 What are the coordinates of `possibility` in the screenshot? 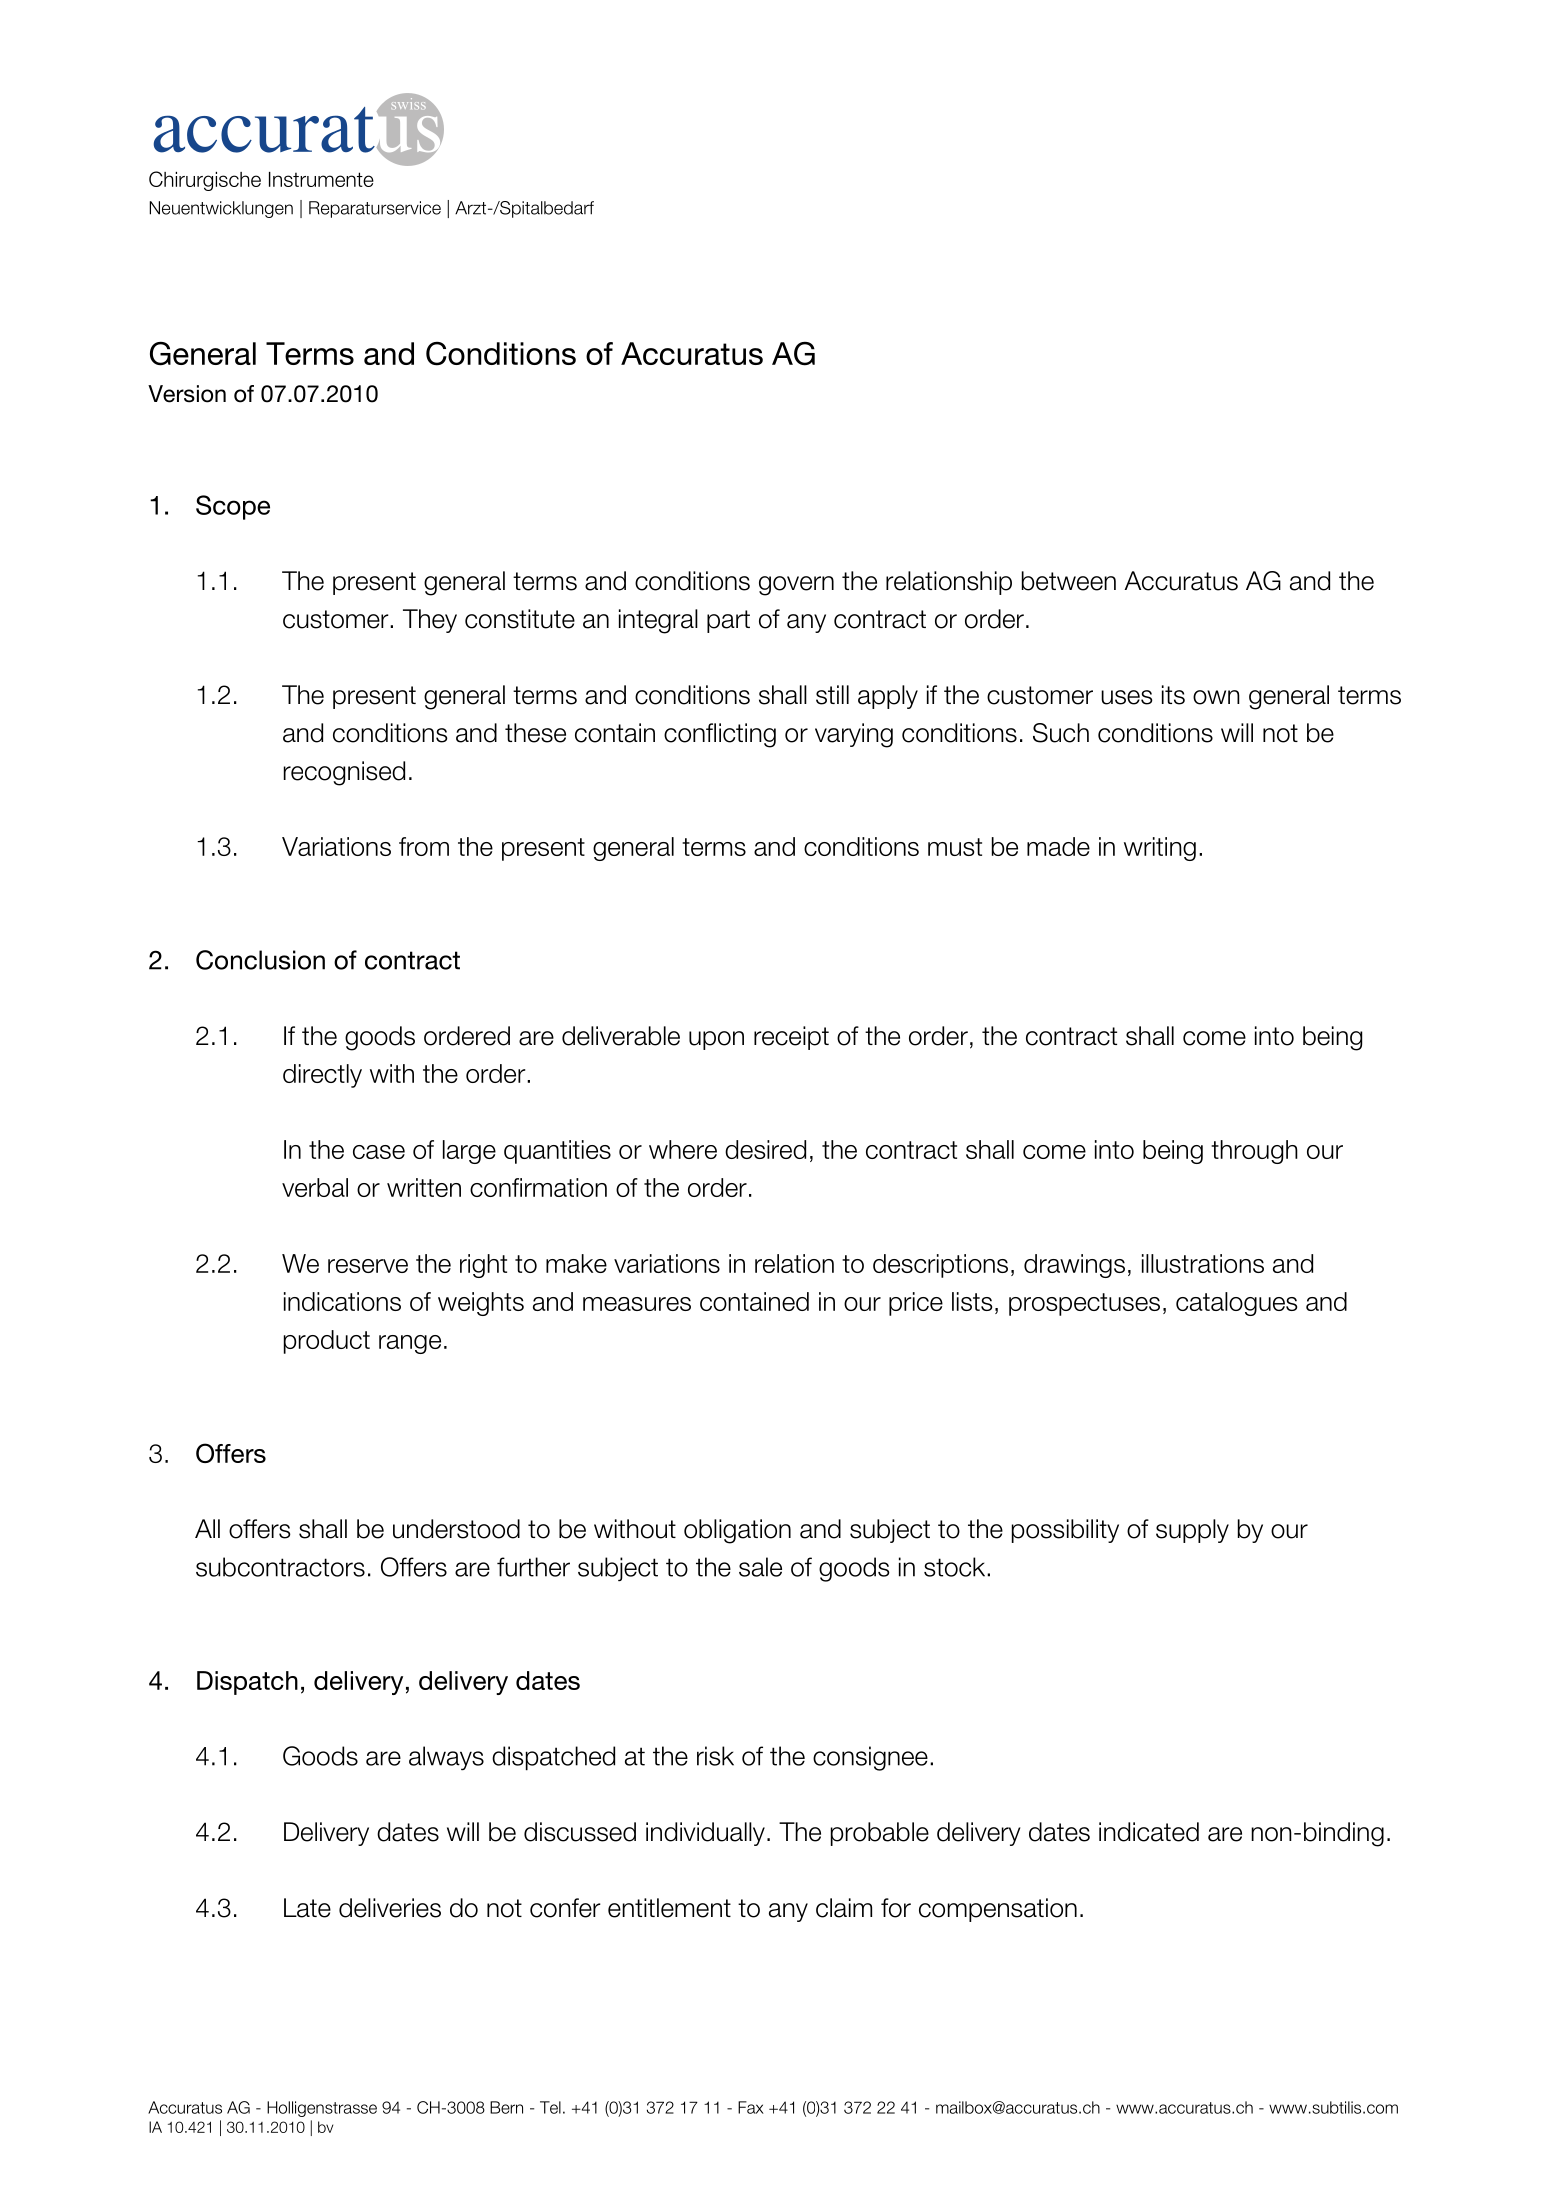 It's located at (1065, 1531).
